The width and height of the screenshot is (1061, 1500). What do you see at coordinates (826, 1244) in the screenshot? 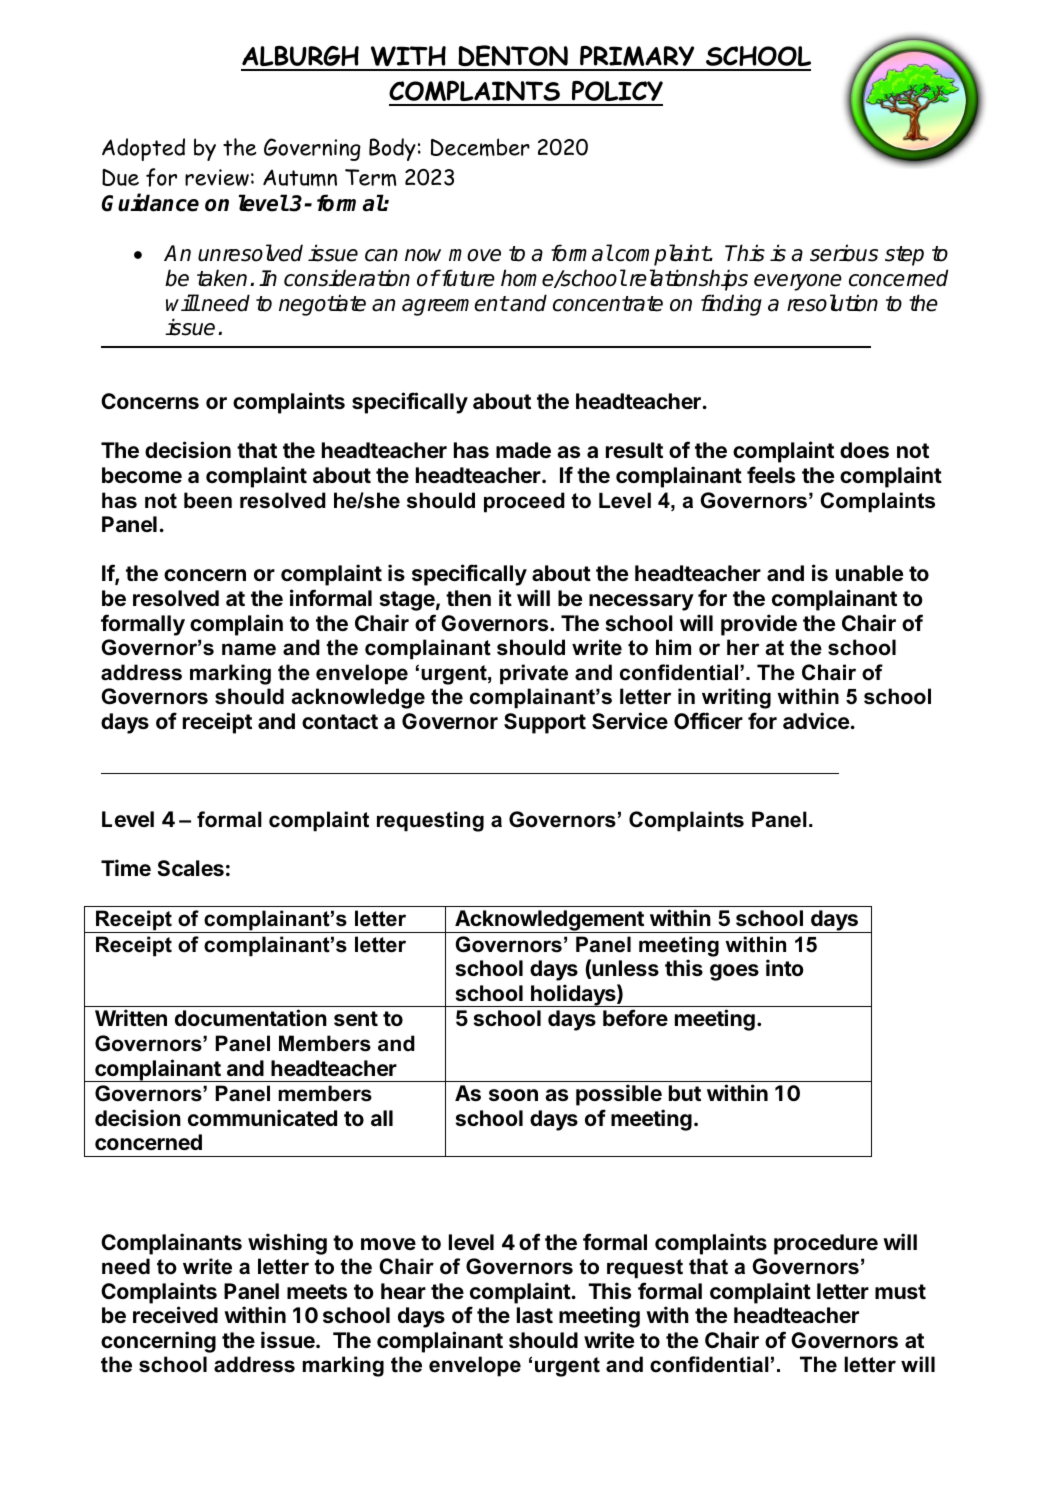
I see `procedure` at bounding box center [826, 1244].
